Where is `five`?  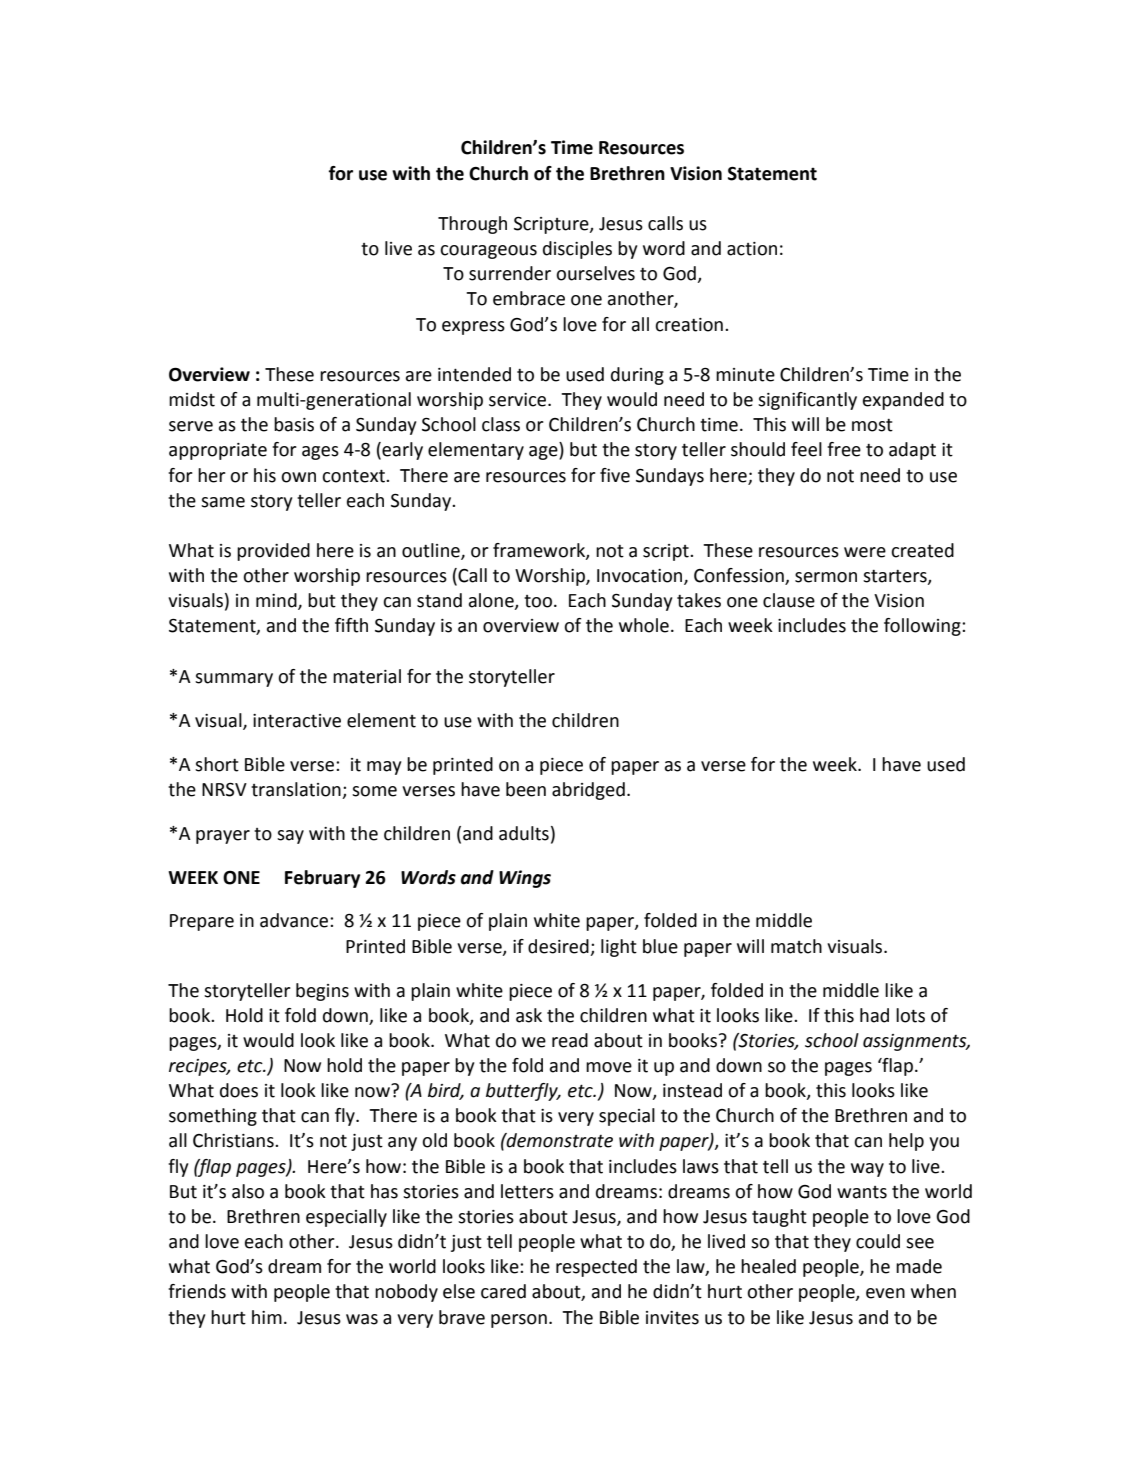 five is located at coordinates (615, 475).
